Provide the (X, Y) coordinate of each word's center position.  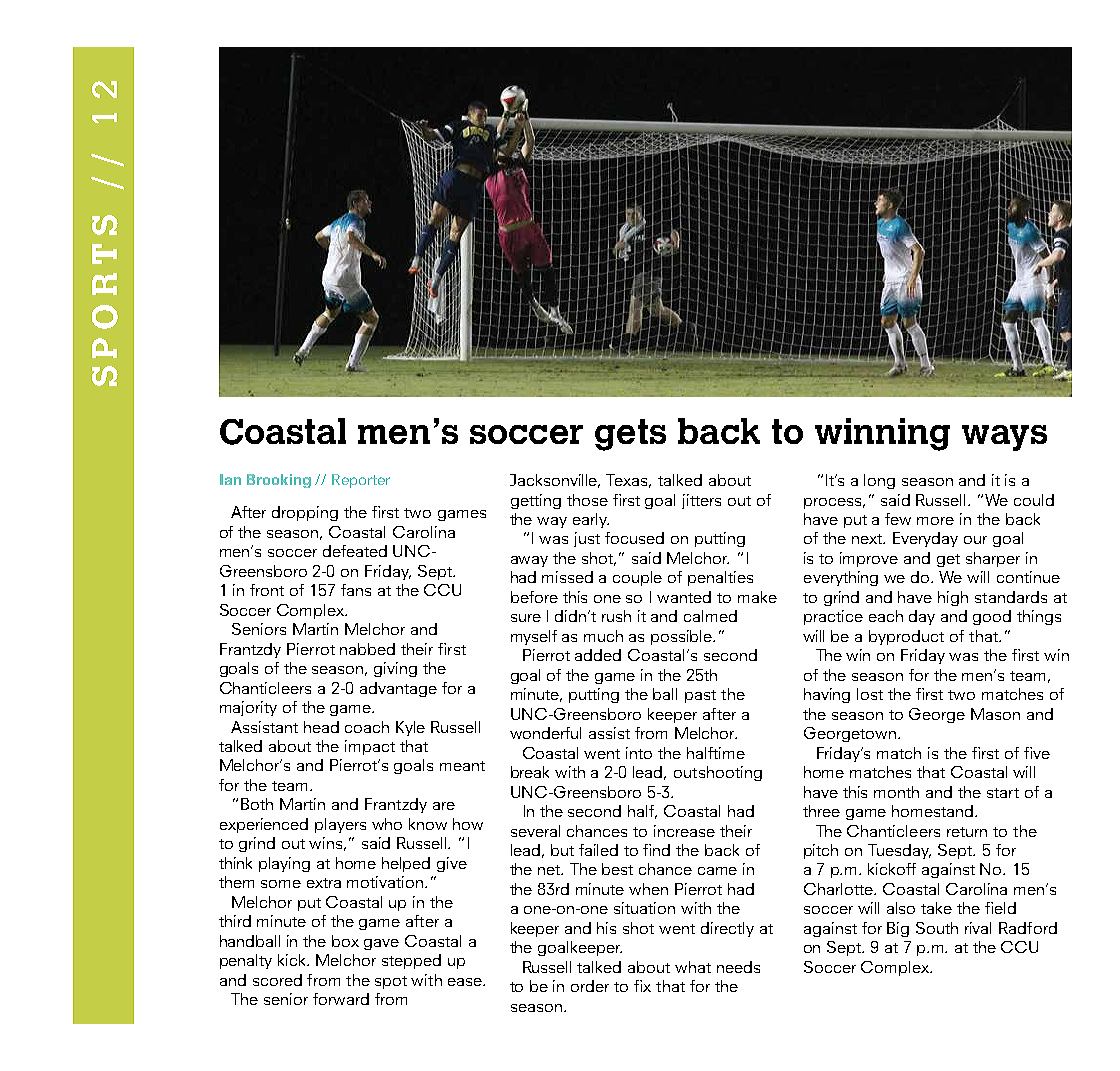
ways (1004, 438)
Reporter (361, 481)
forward (341, 999)
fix (642, 986)
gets (630, 435)
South (937, 928)
